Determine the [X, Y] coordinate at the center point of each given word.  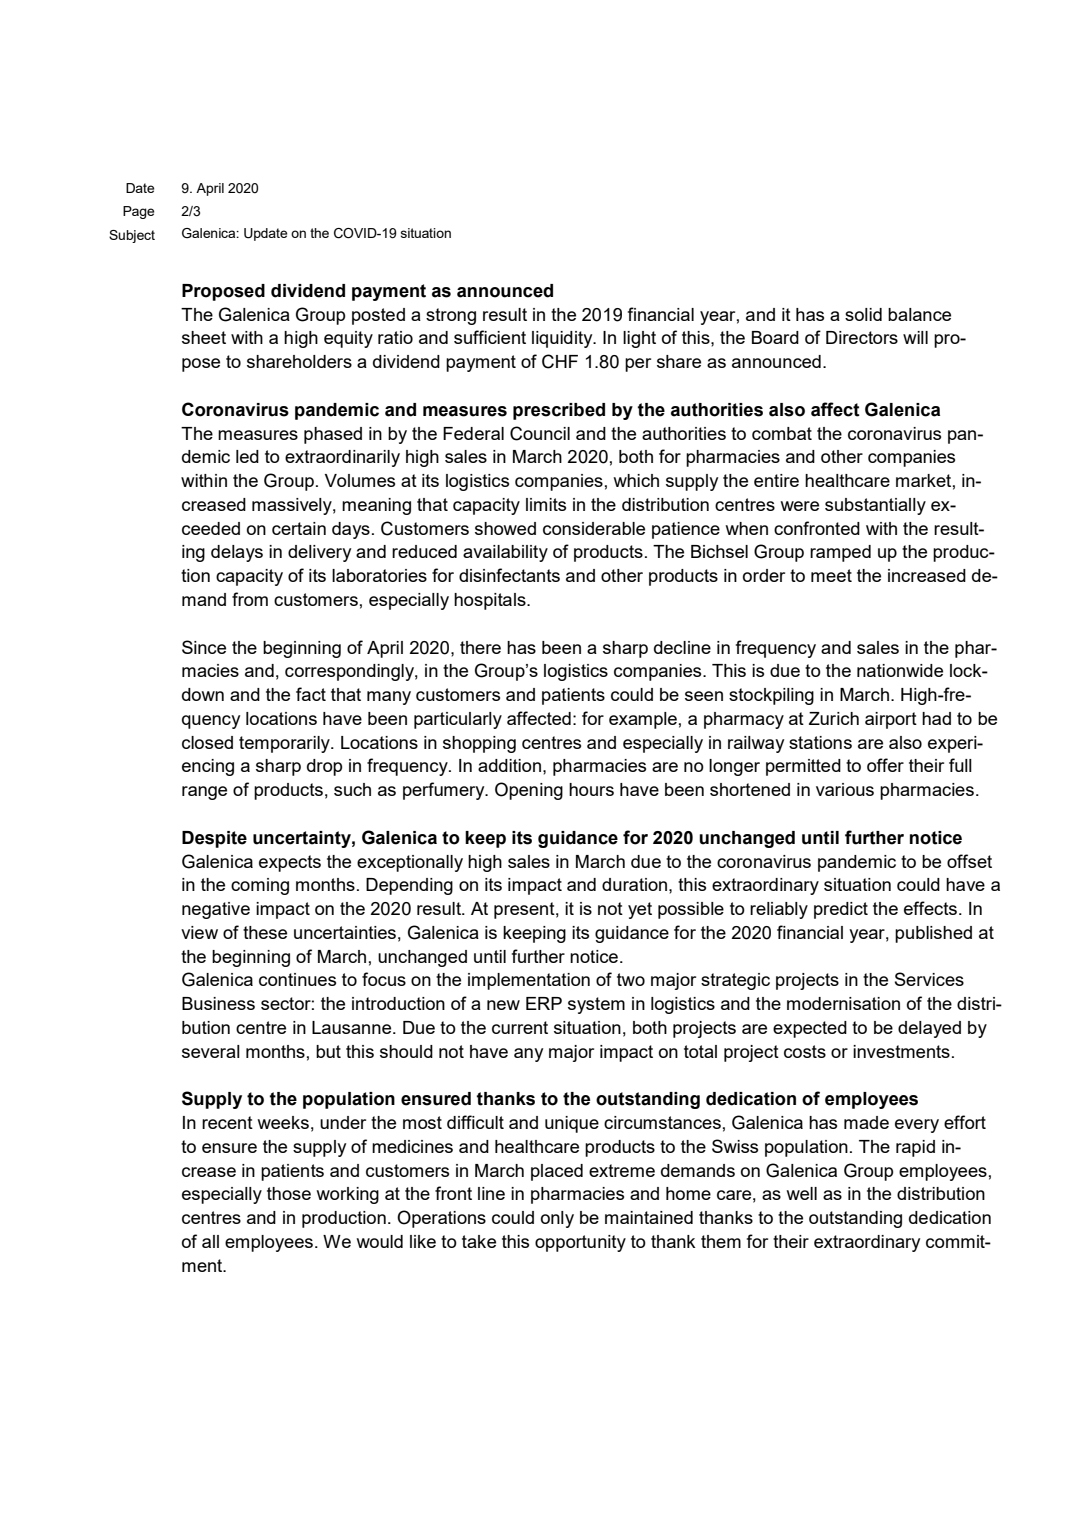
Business [218, 1003]
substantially [875, 506]
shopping [479, 744]
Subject [132, 236]
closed [207, 742]
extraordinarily [342, 458]
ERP [544, 1003]
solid [863, 314]
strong [451, 316]
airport [891, 720]
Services [929, 979]
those [289, 1193]
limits [546, 504]
